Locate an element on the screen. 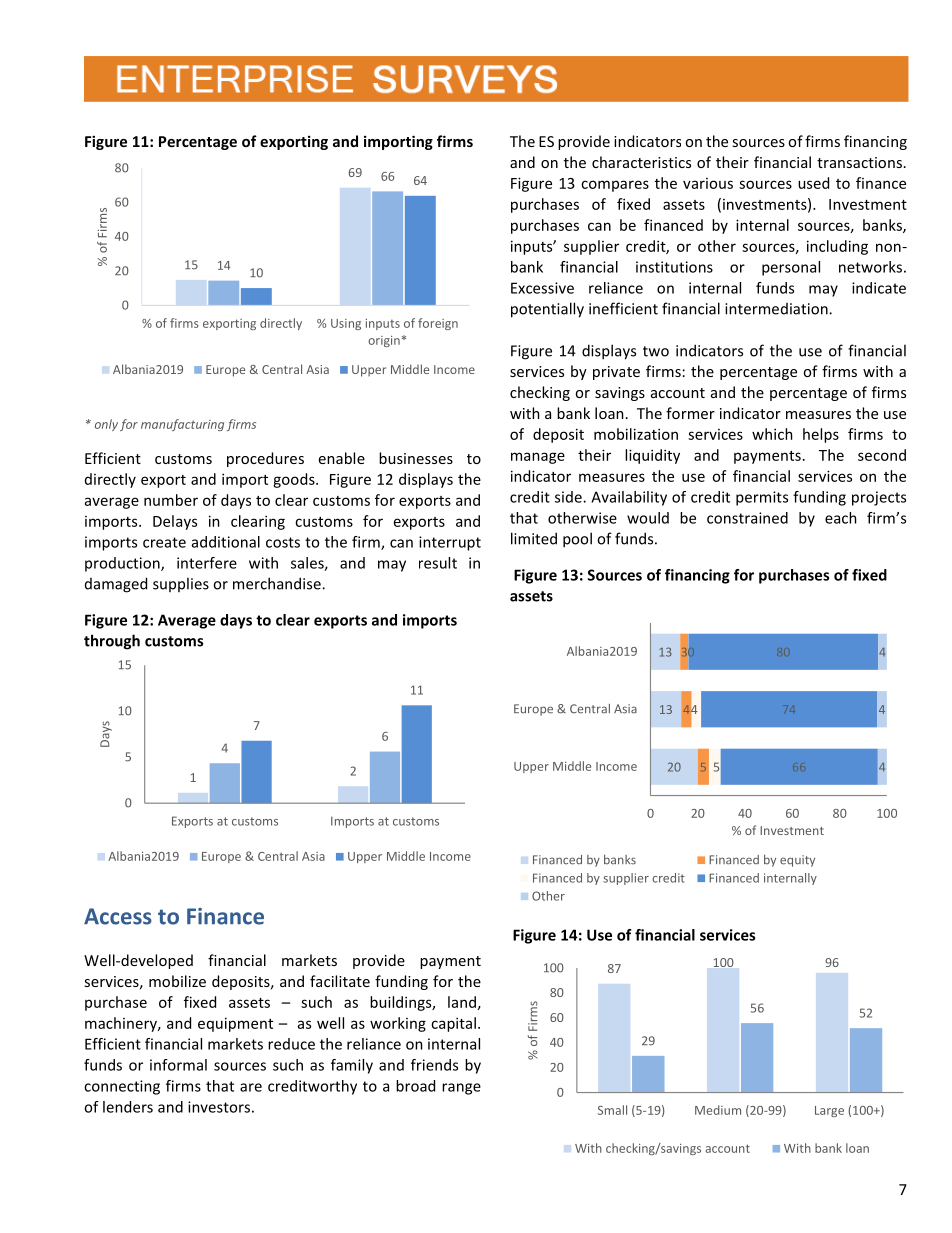 The height and width of the screenshot is (1233, 952). range is located at coordinates (461, 1089).
